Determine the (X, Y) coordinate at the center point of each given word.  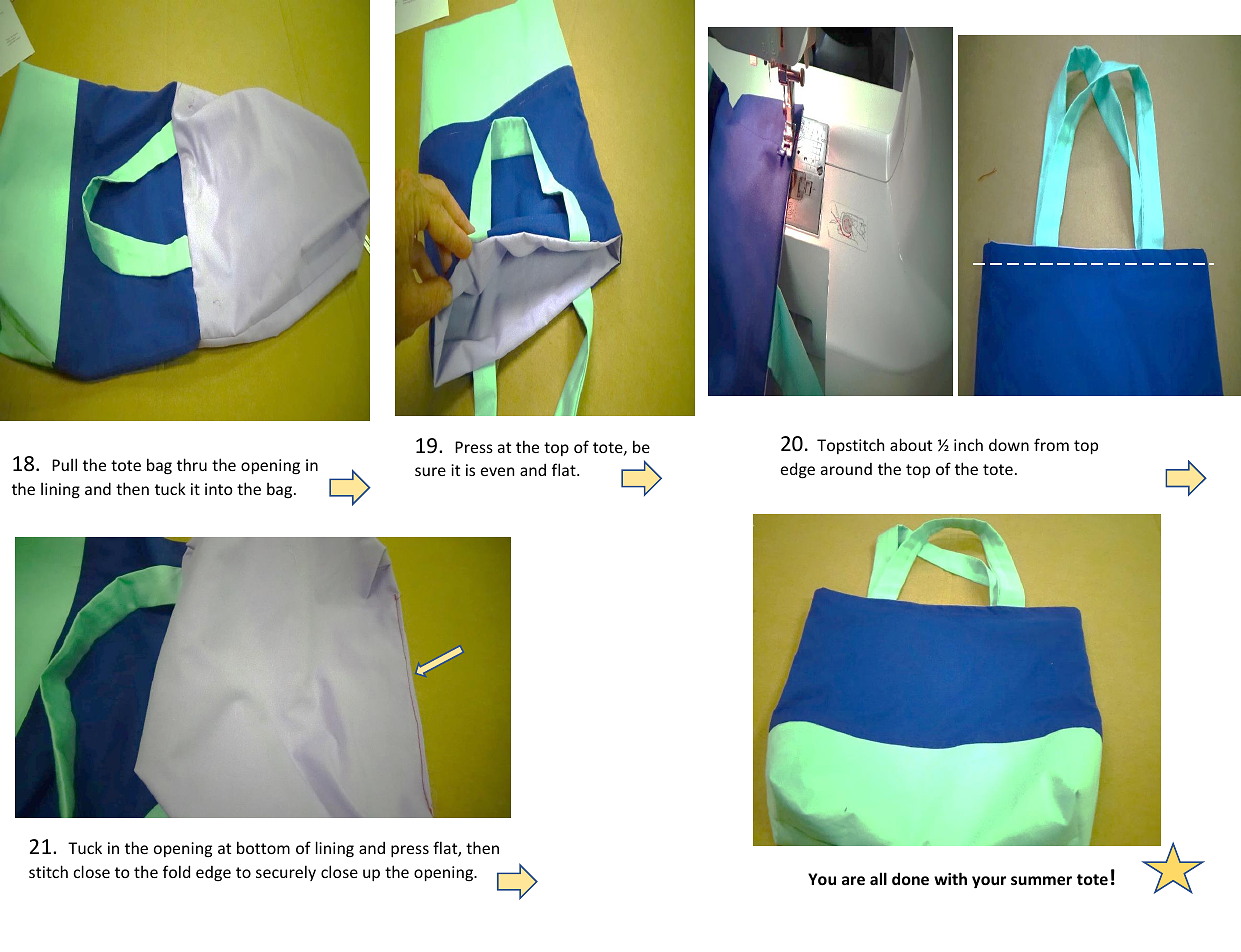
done (910, 878)
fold (176, 871)
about (911, 444)
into (219, 489)
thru (192, 464)
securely (286, 873)
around (846, 469)
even (497, 471)
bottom (263, 847)
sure (430, 471)
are (853, 880)
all (878, 878)
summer (1041, 880)
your (989, 882)
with (950, 878)
